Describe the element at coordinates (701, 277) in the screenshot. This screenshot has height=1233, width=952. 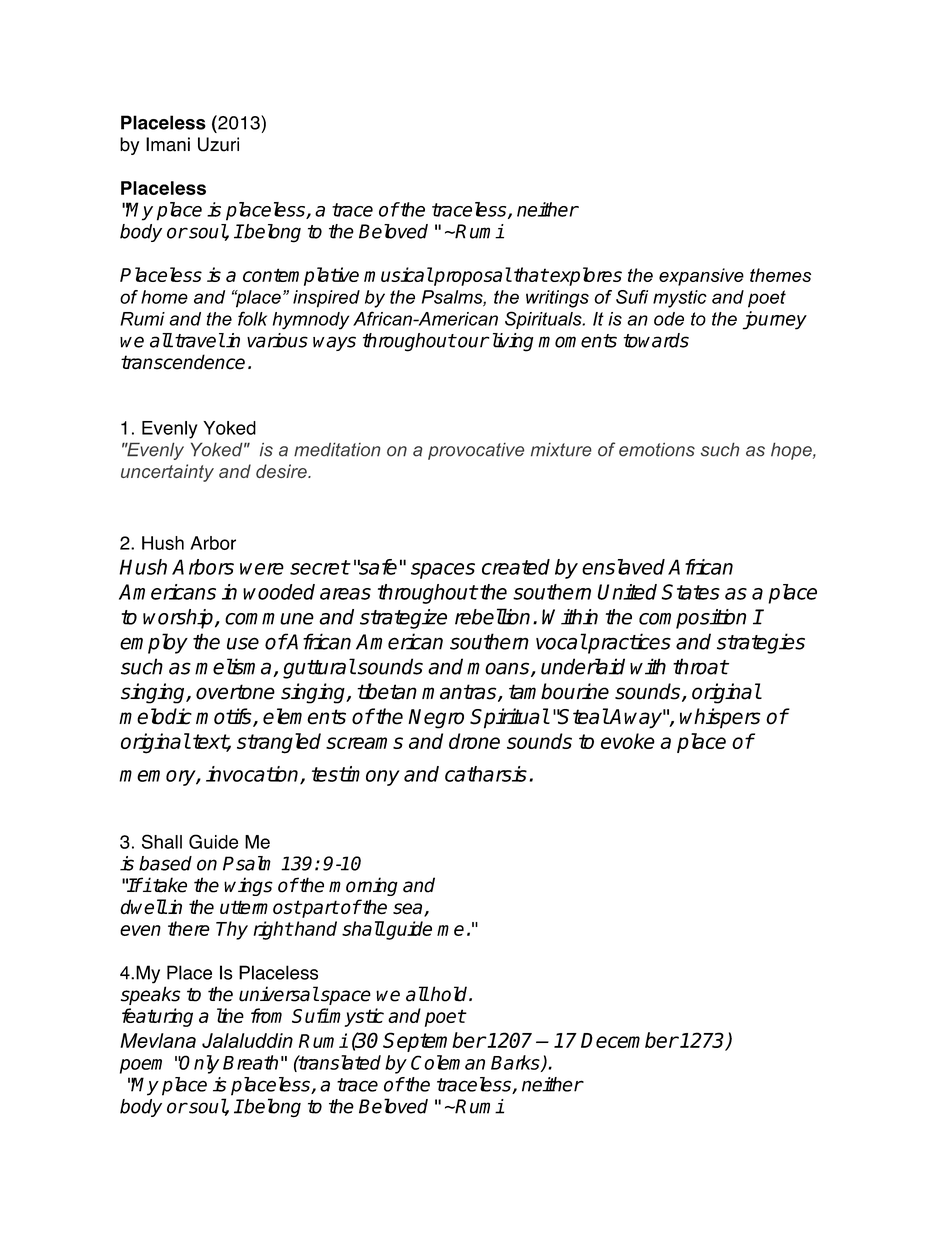
I see `expansive` at that location.
